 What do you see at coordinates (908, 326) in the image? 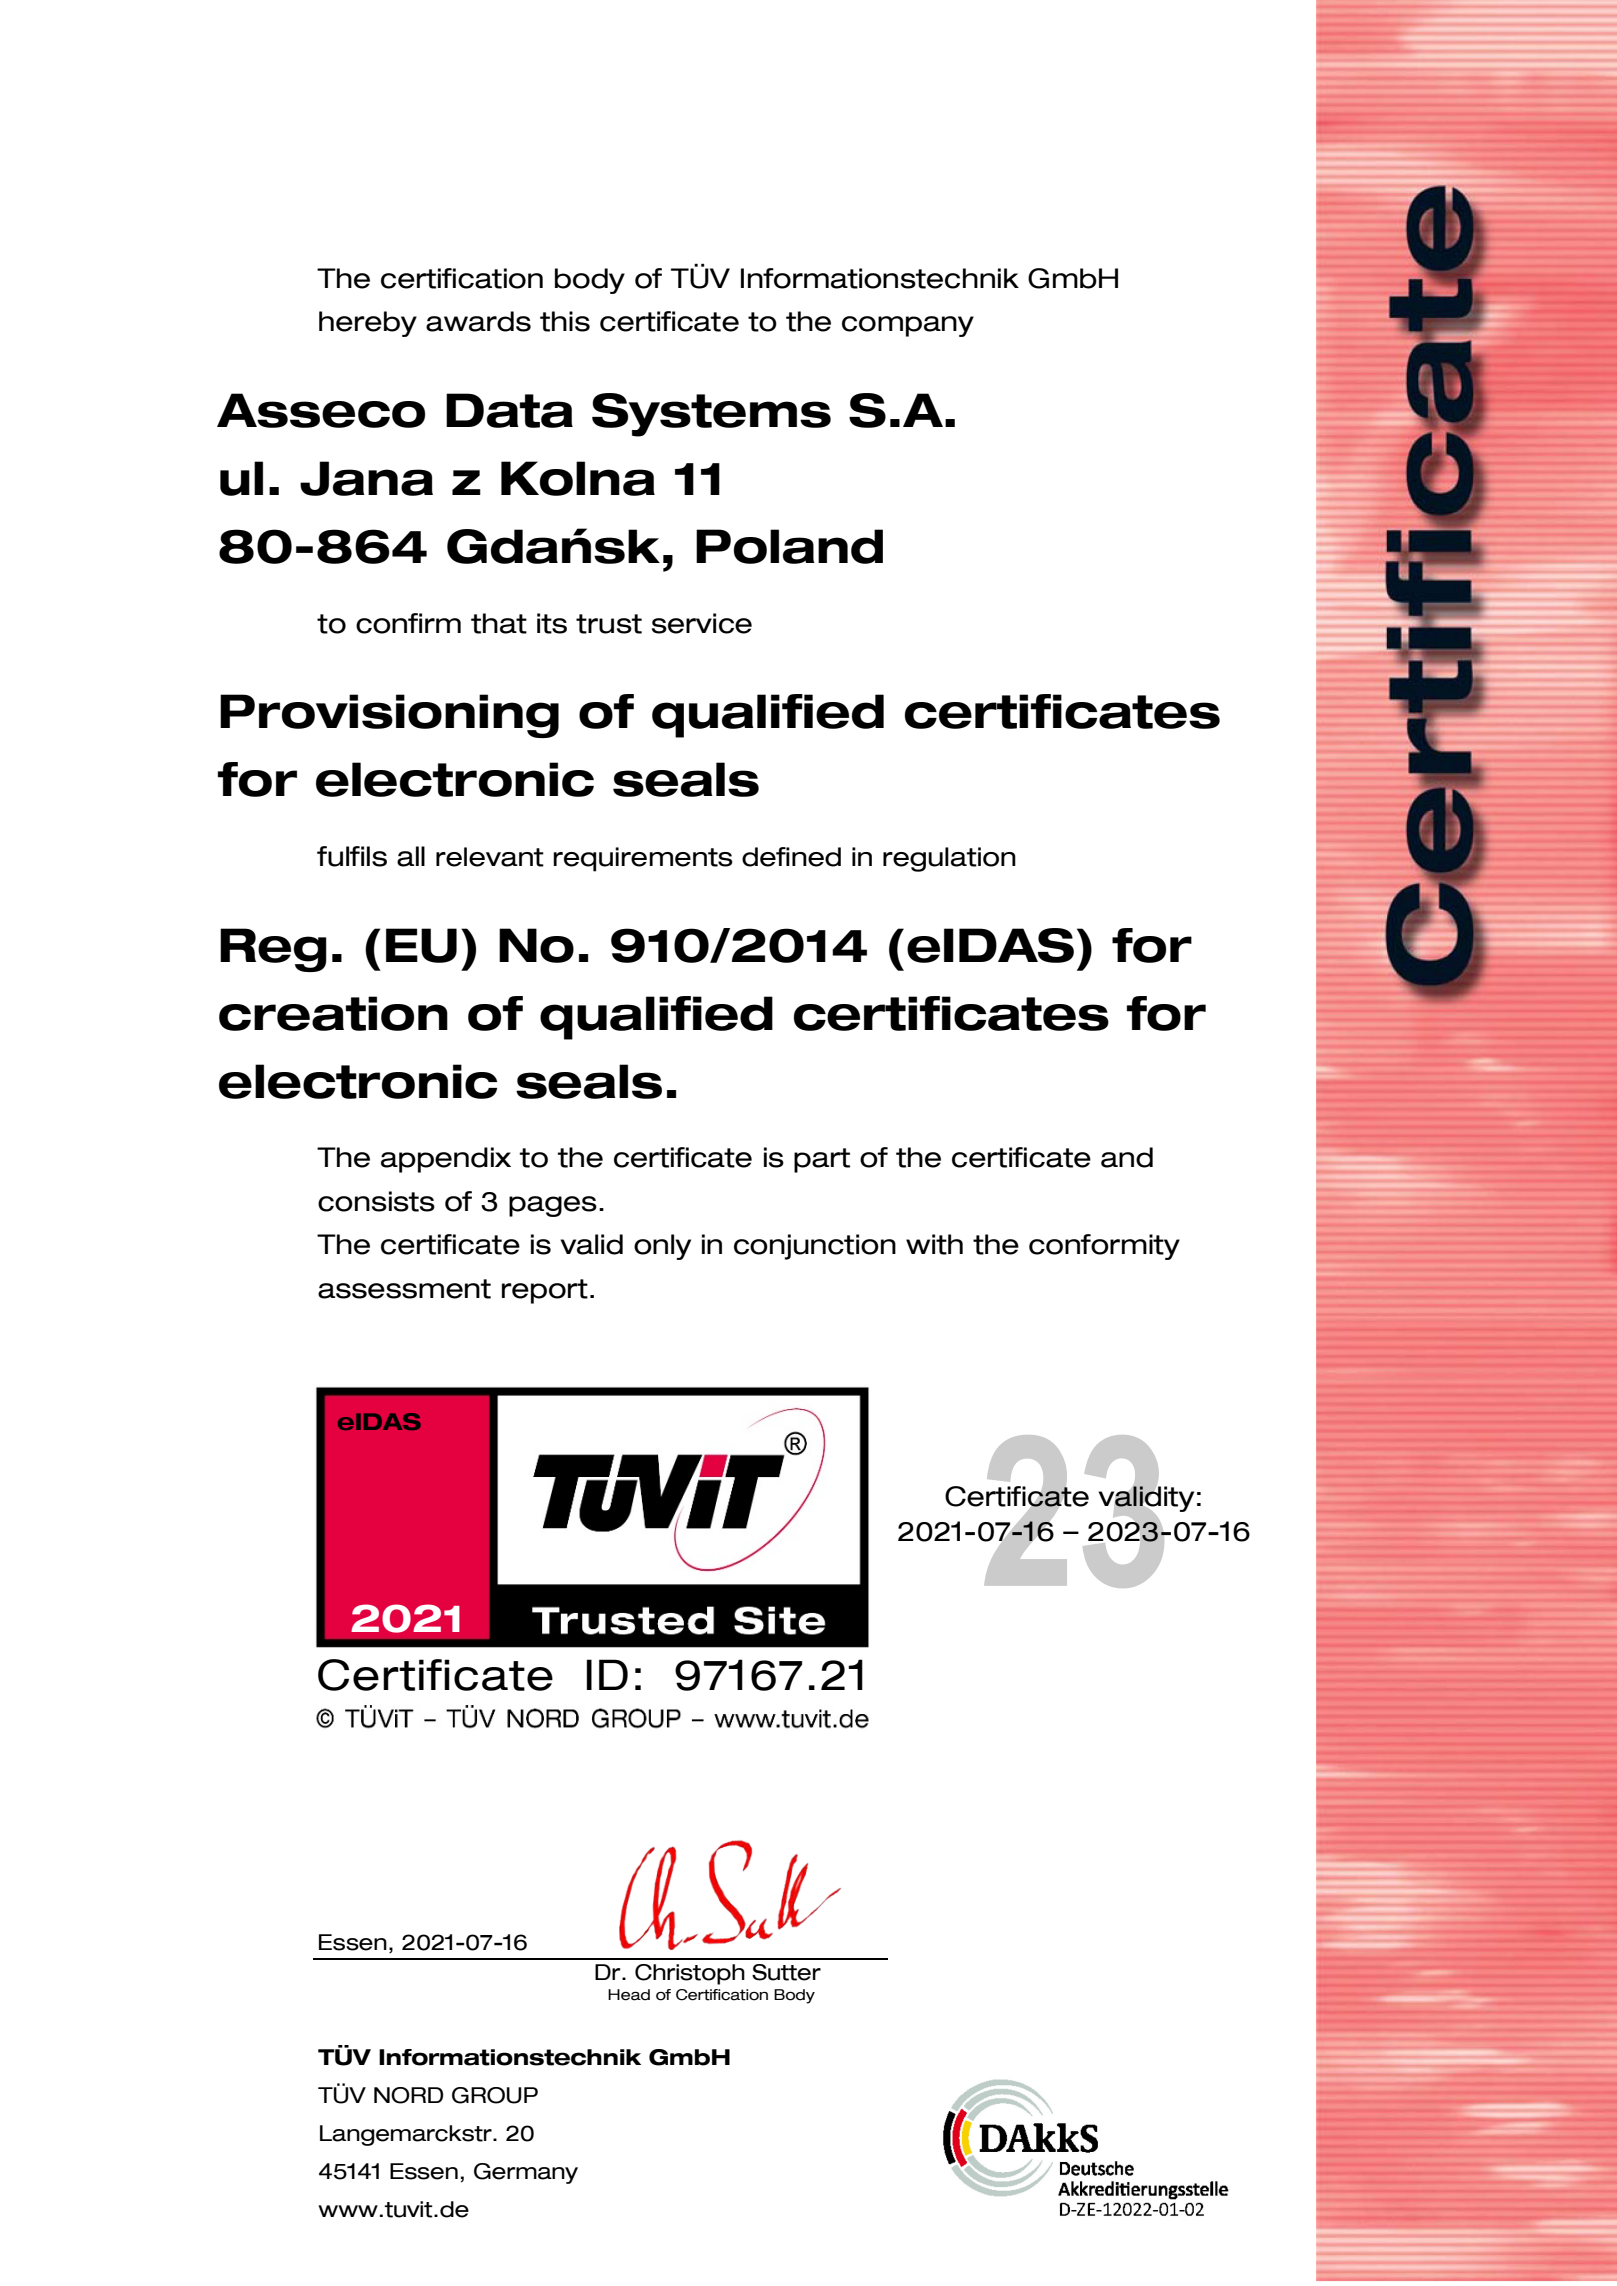
I see `company` at bounding box center [908, 326].
